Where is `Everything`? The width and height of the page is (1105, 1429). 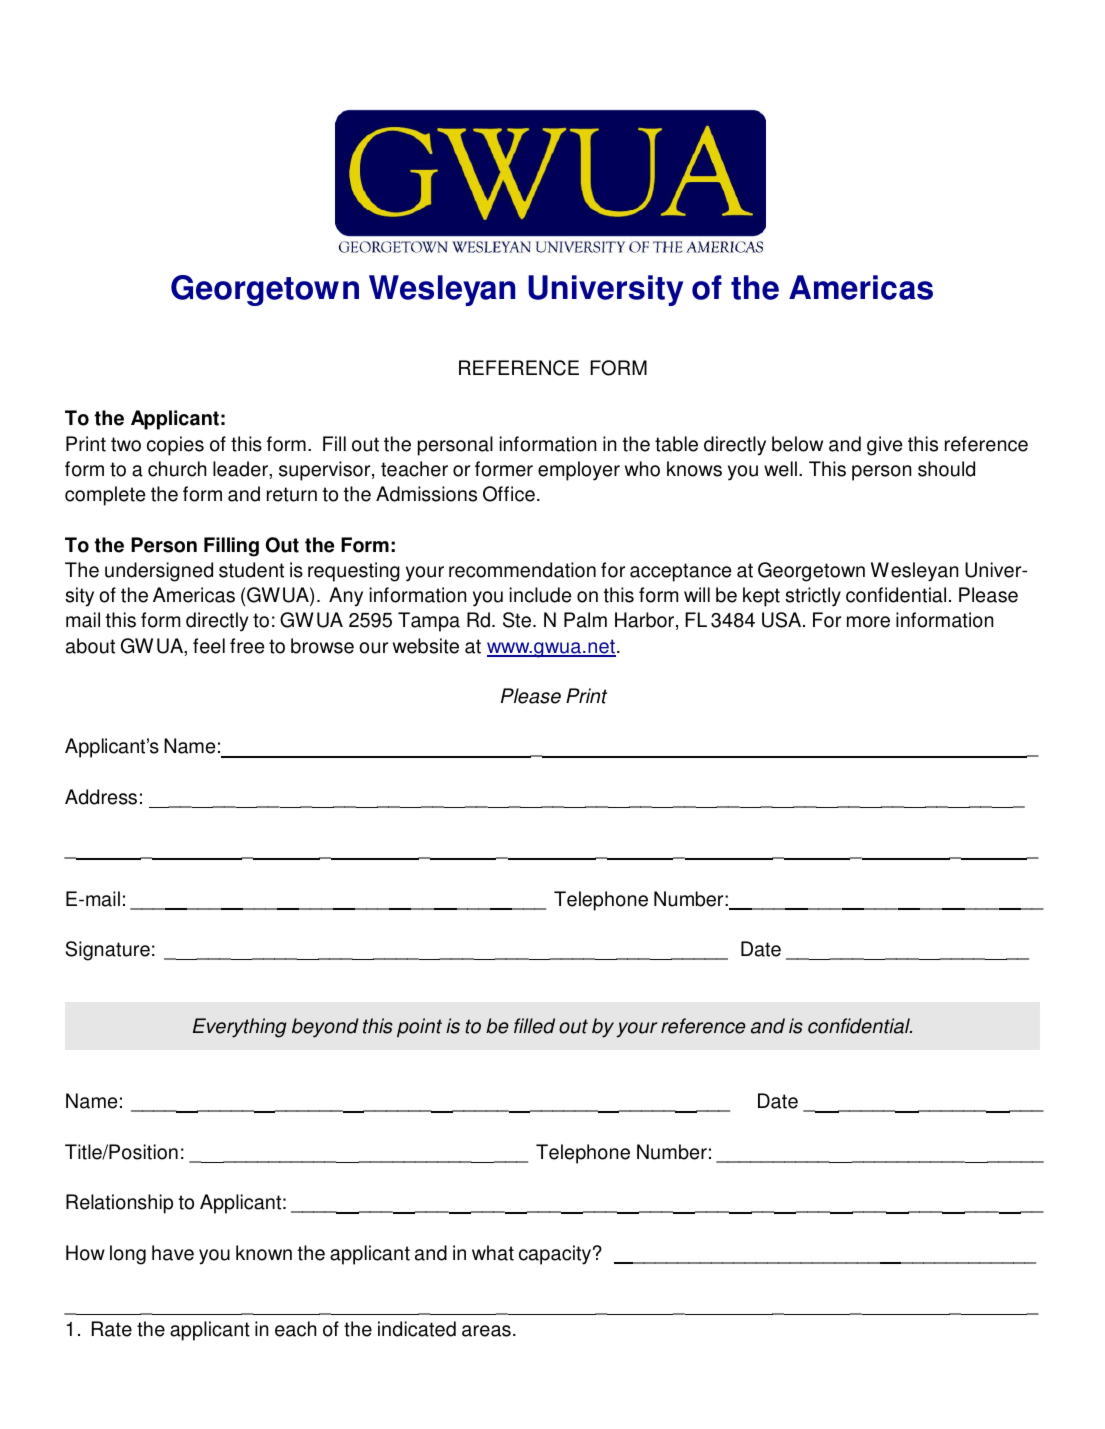 Everything is located at coordinates (240, 1028).
